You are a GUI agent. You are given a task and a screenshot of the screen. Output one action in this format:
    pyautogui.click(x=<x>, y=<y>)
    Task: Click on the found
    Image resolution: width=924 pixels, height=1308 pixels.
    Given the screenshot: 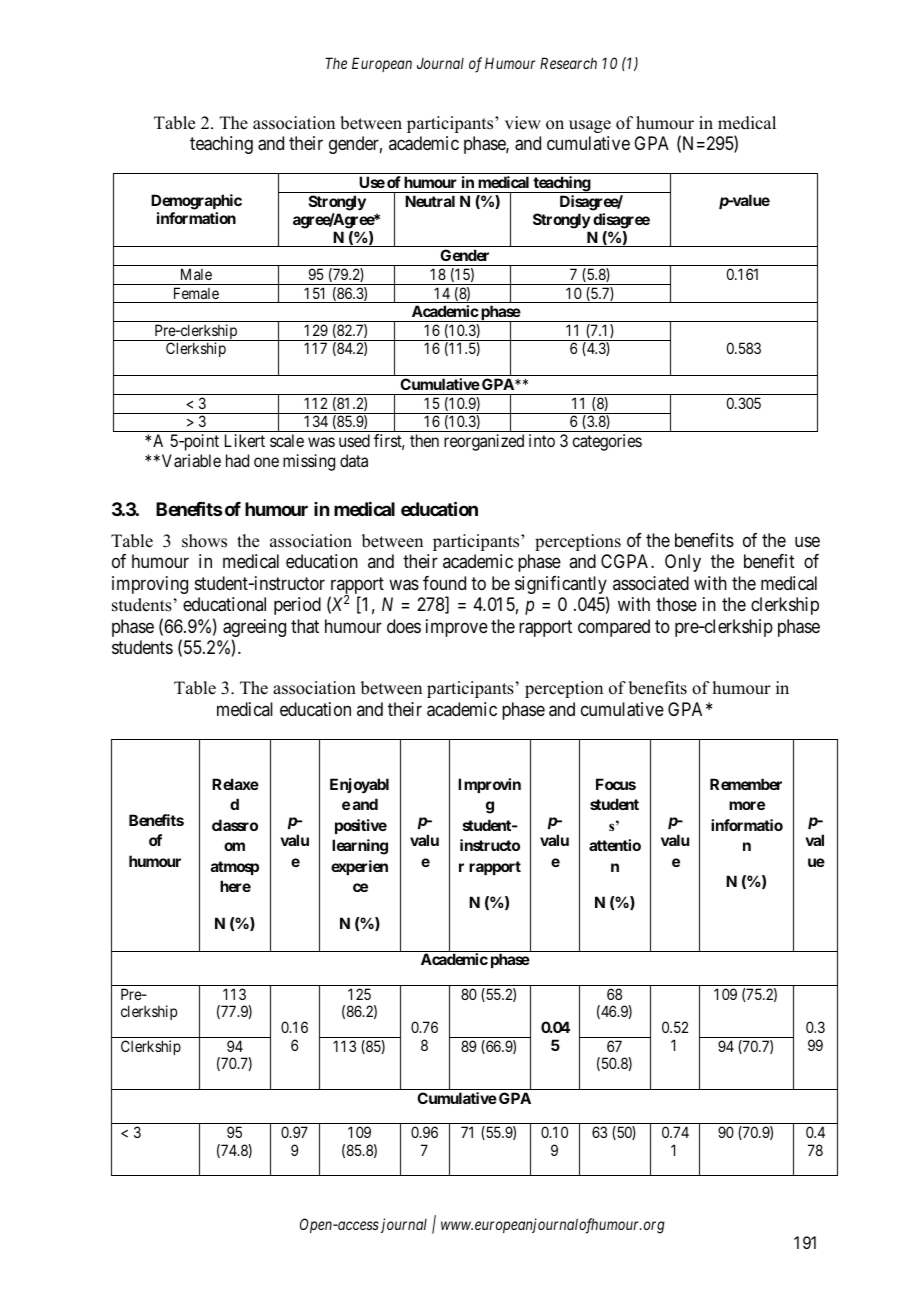 What is the action you would take?
    pyautogui.click(x=444, y=583)
